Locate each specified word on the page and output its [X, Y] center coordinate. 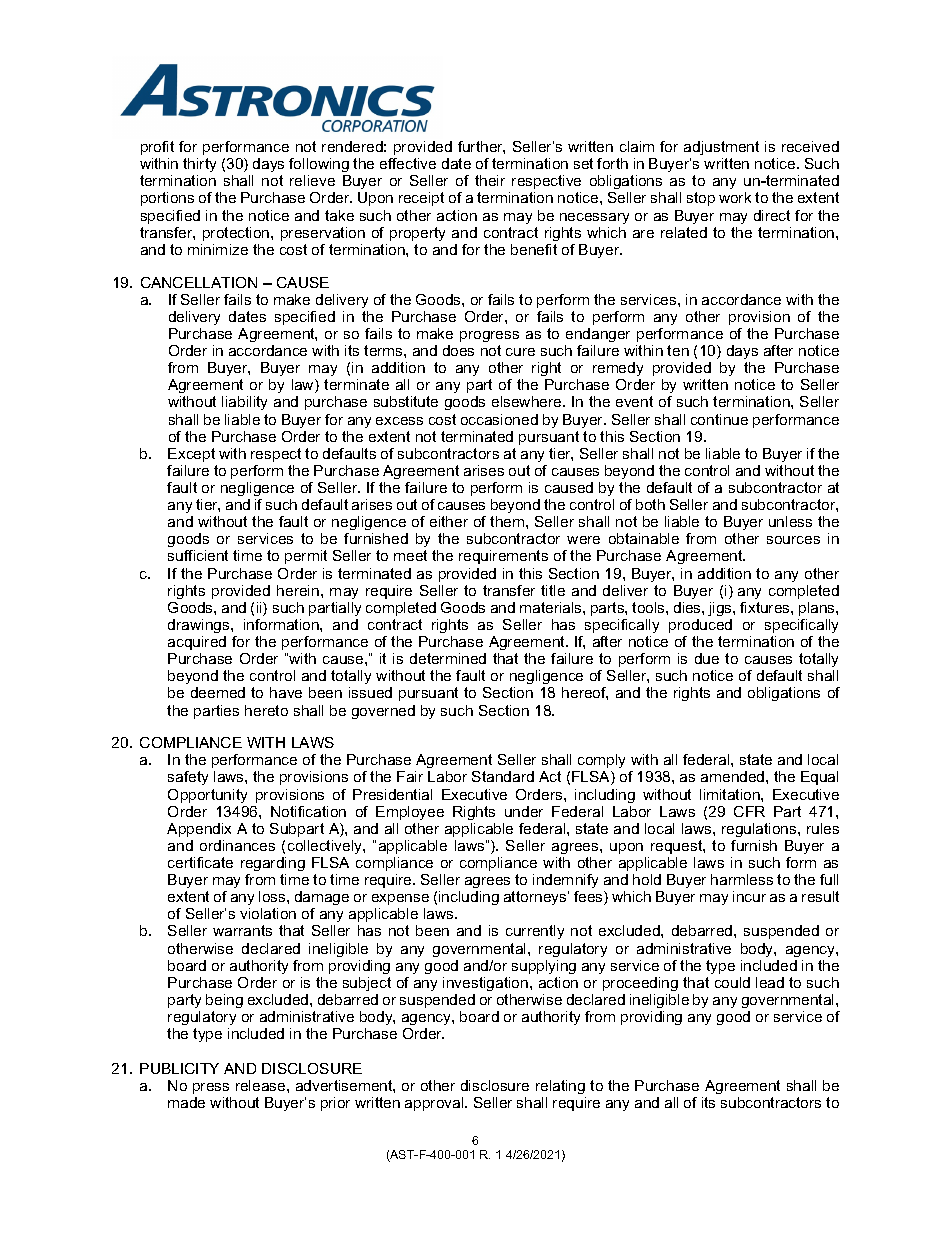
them [508, 521]
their [490, 180]
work [735, 197]
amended [734, 776]
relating [560, 1087]
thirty [199, 167]
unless [790, 521]
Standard [503, 776]
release [262, 1085]
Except [191, 455]
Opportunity [207, 796]
